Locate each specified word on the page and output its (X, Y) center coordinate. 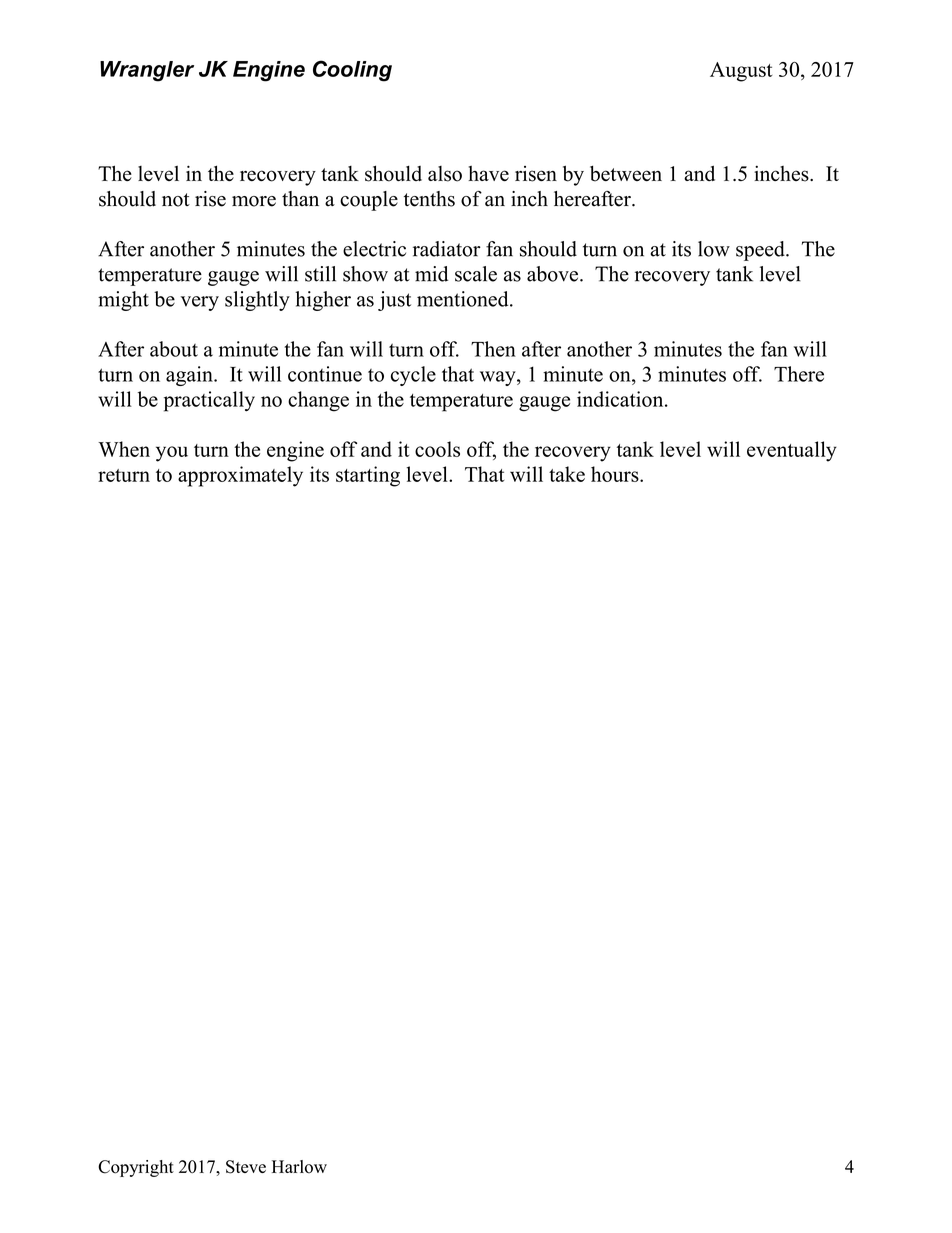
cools (437, 449)
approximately (240, 476)
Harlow (299, 1167)
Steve (246, 1167)
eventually (792, 451)
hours (616, 474)
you (172, 454)
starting (368, 476)
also (445, 174)
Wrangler (147, 71)
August (741, 72)
